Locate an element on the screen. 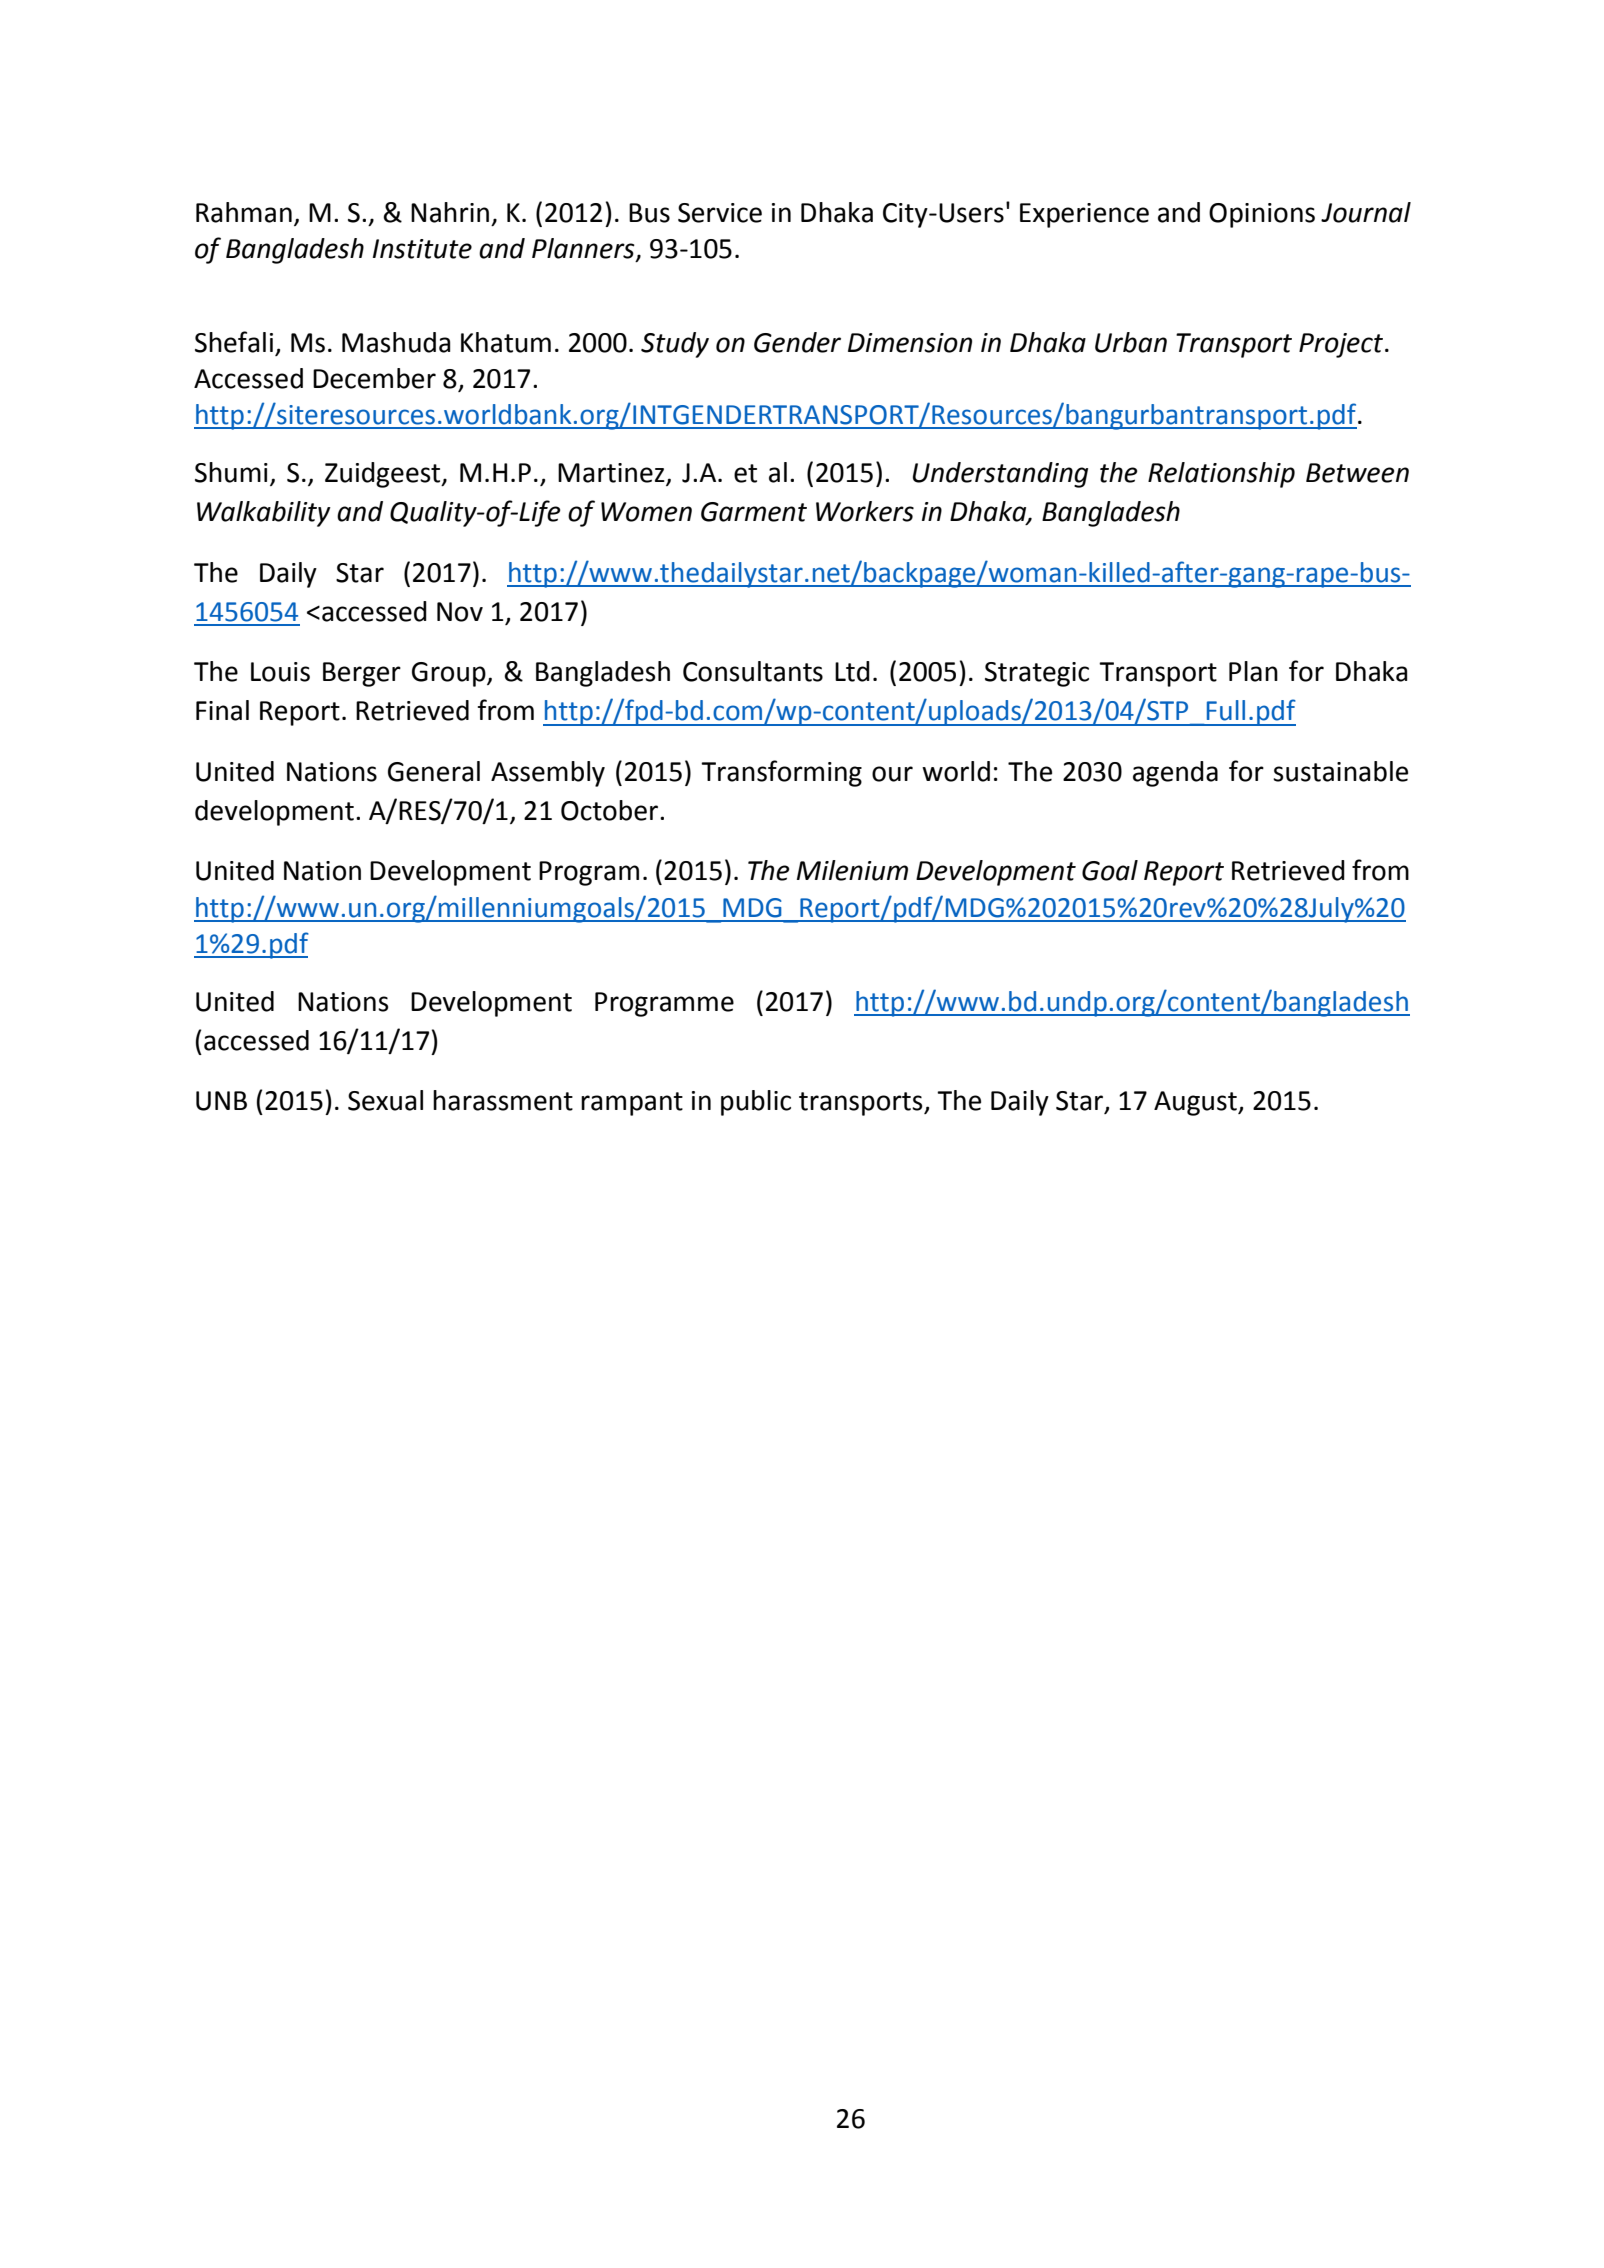 The image size is (1604, 2268). August is located at coordinates (1196, 1103).
